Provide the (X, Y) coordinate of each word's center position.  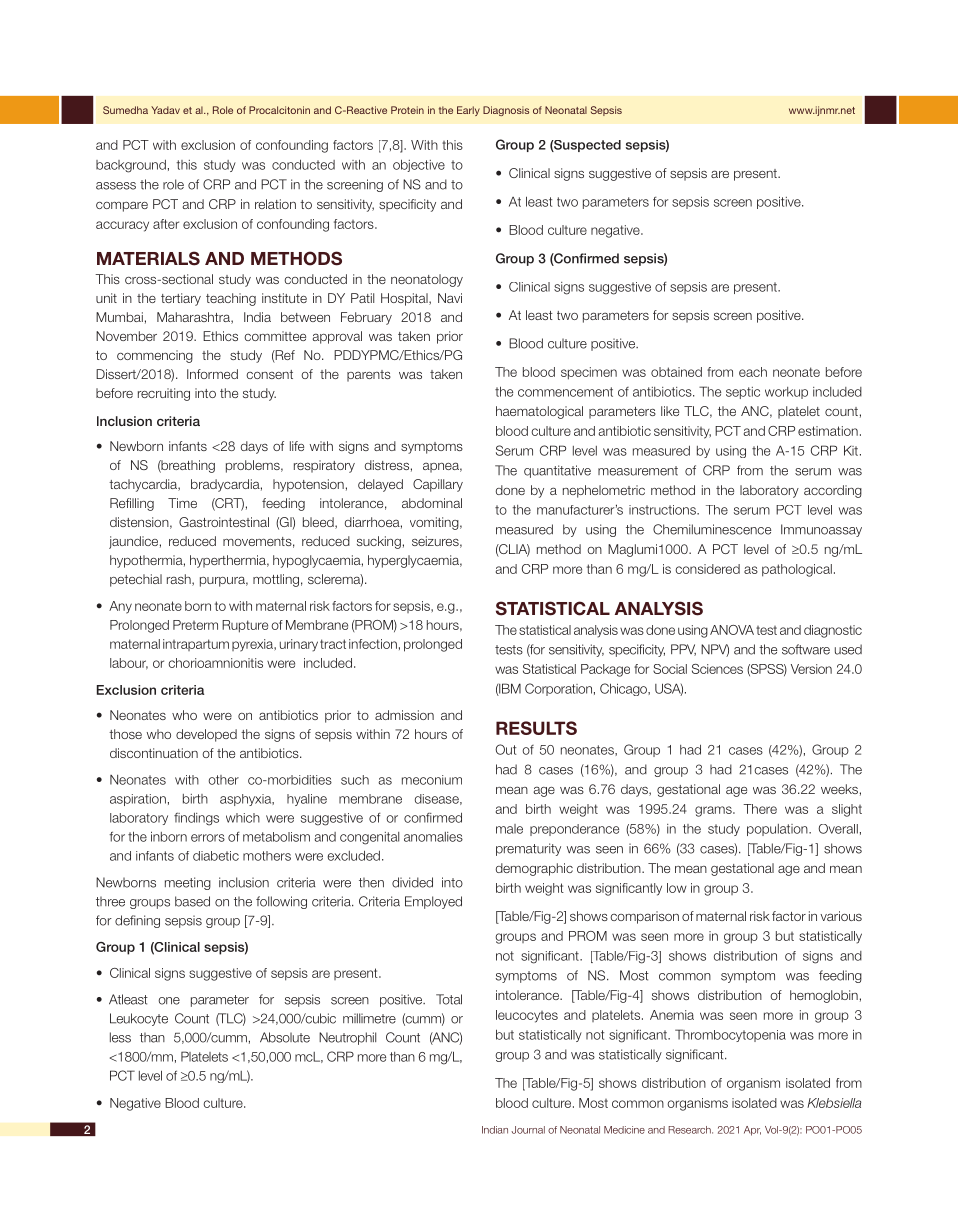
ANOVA (732, 630)
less (120, 1037)
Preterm (195, 625)
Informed (212, 374)
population (778, 830)
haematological (539, 412)
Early (468, 111)
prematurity (528, 849)
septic (743, 393)
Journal (528, 1130)
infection (373, 644)
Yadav (165, 110)
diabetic (216, 856)
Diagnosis (506, 111)
